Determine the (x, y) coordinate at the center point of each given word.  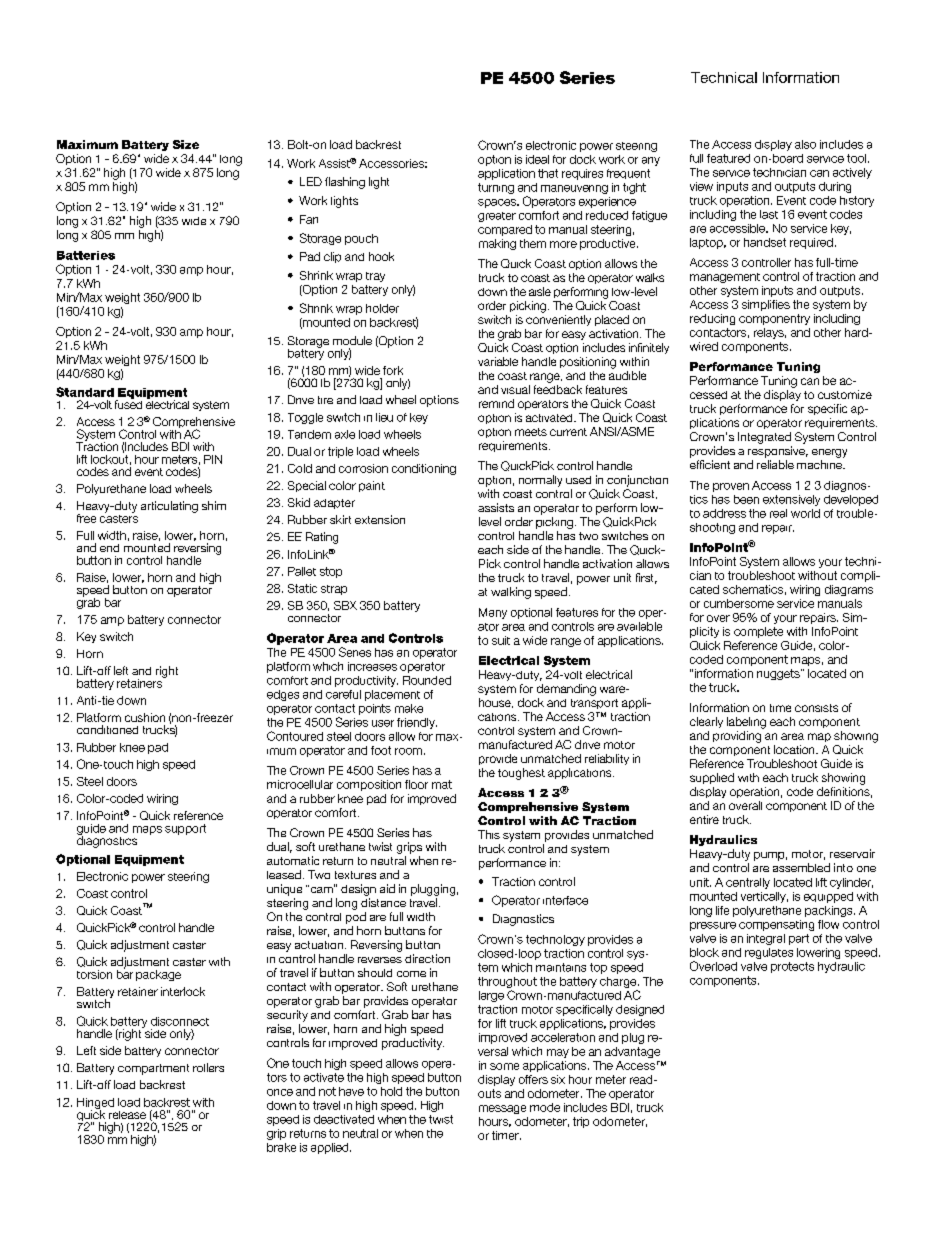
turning (496, 188)
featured (728, 158)
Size (186, 144)
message (502, 1109)
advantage (632, 1052)
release (127, 1115)
